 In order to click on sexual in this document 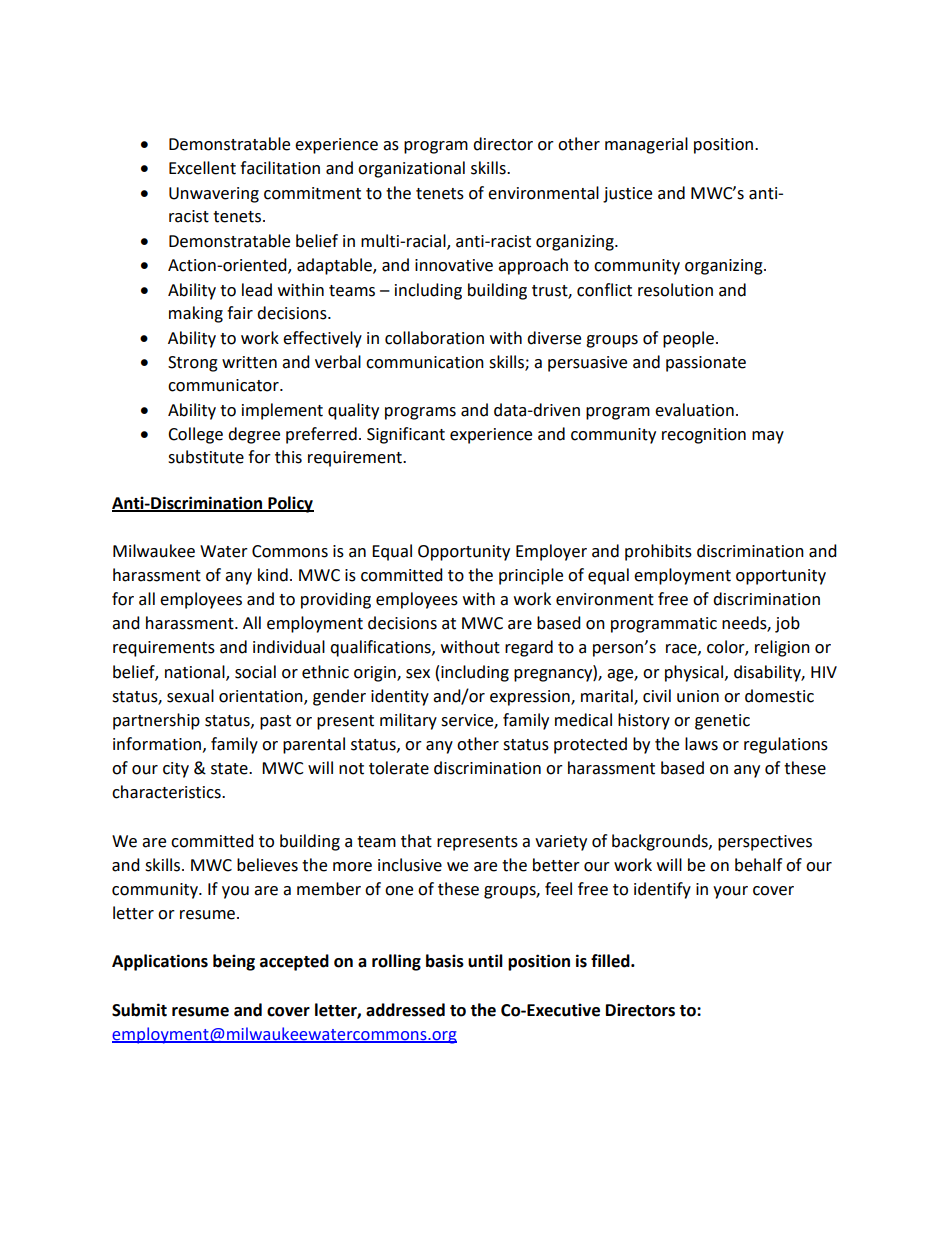, I will do `click(190, 696)`.
